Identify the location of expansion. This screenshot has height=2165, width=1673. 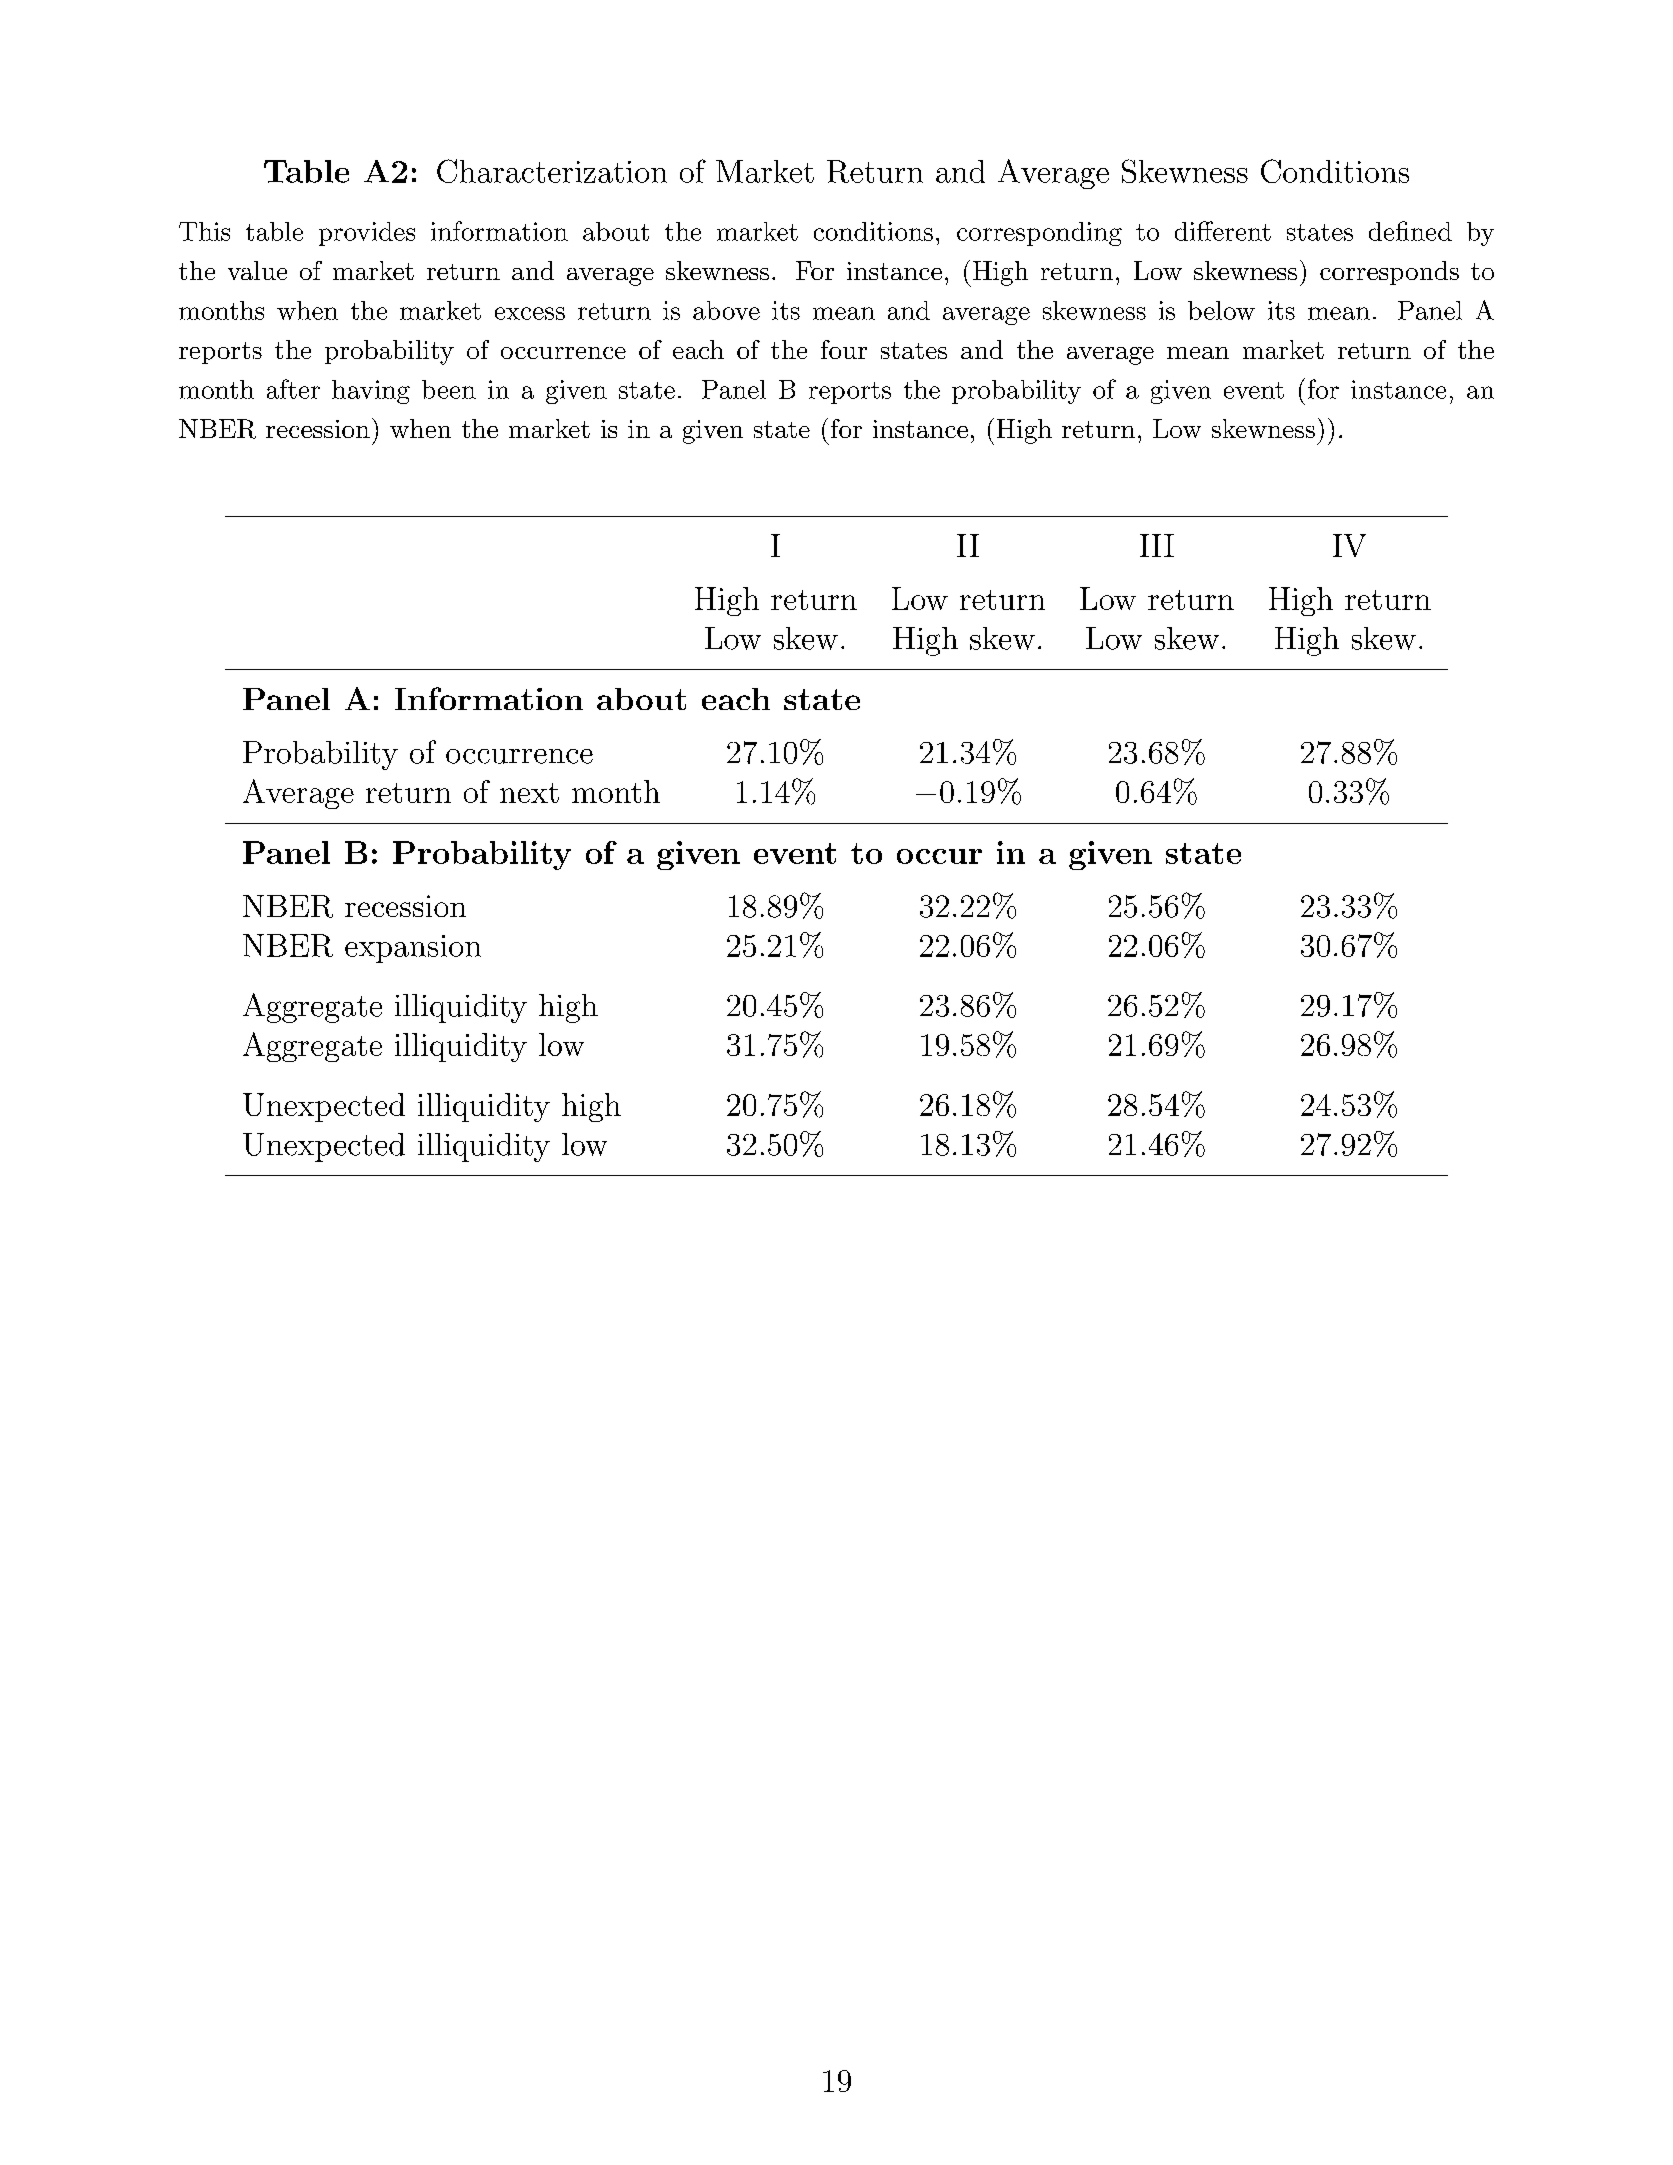
(413, 949).
